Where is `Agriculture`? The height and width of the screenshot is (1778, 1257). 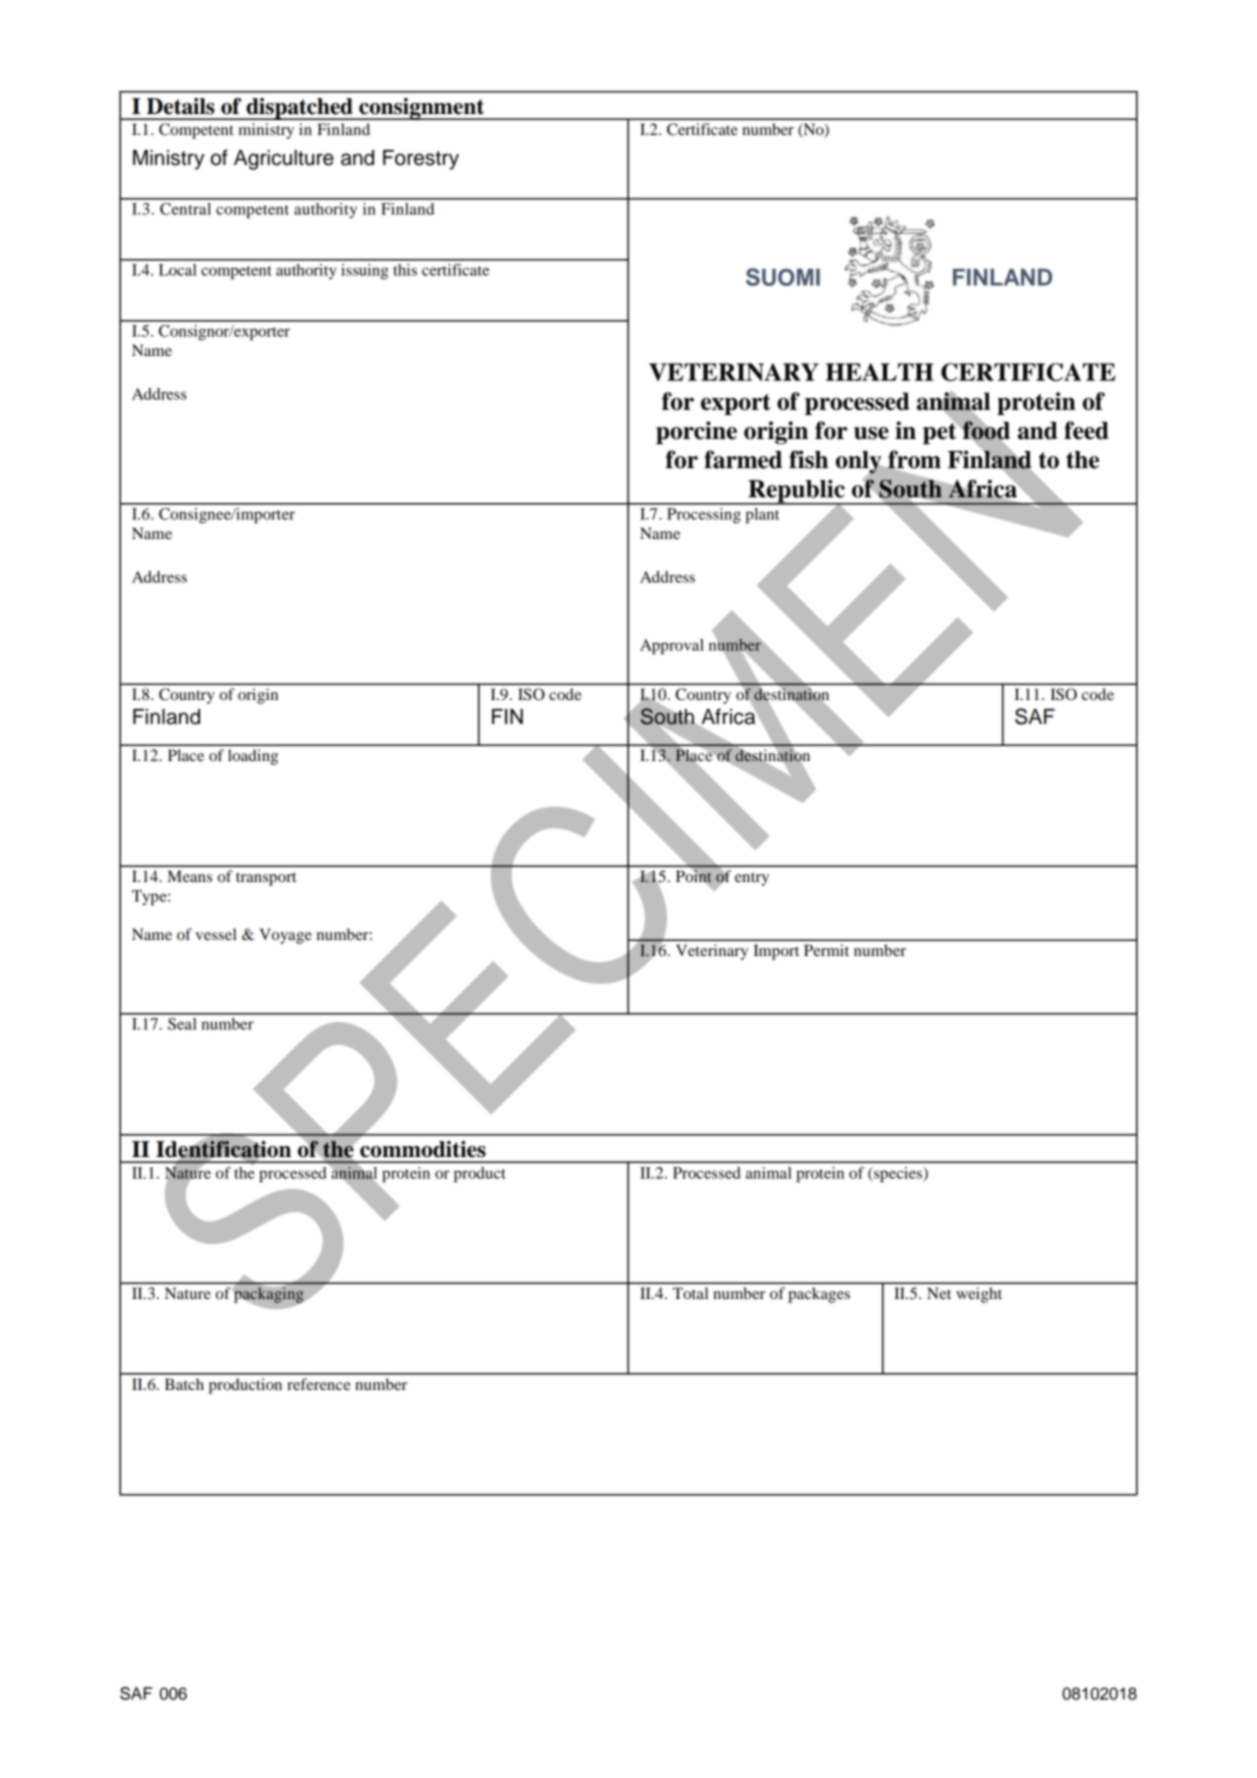
Agriculture is located at coordinates (284, 160).
